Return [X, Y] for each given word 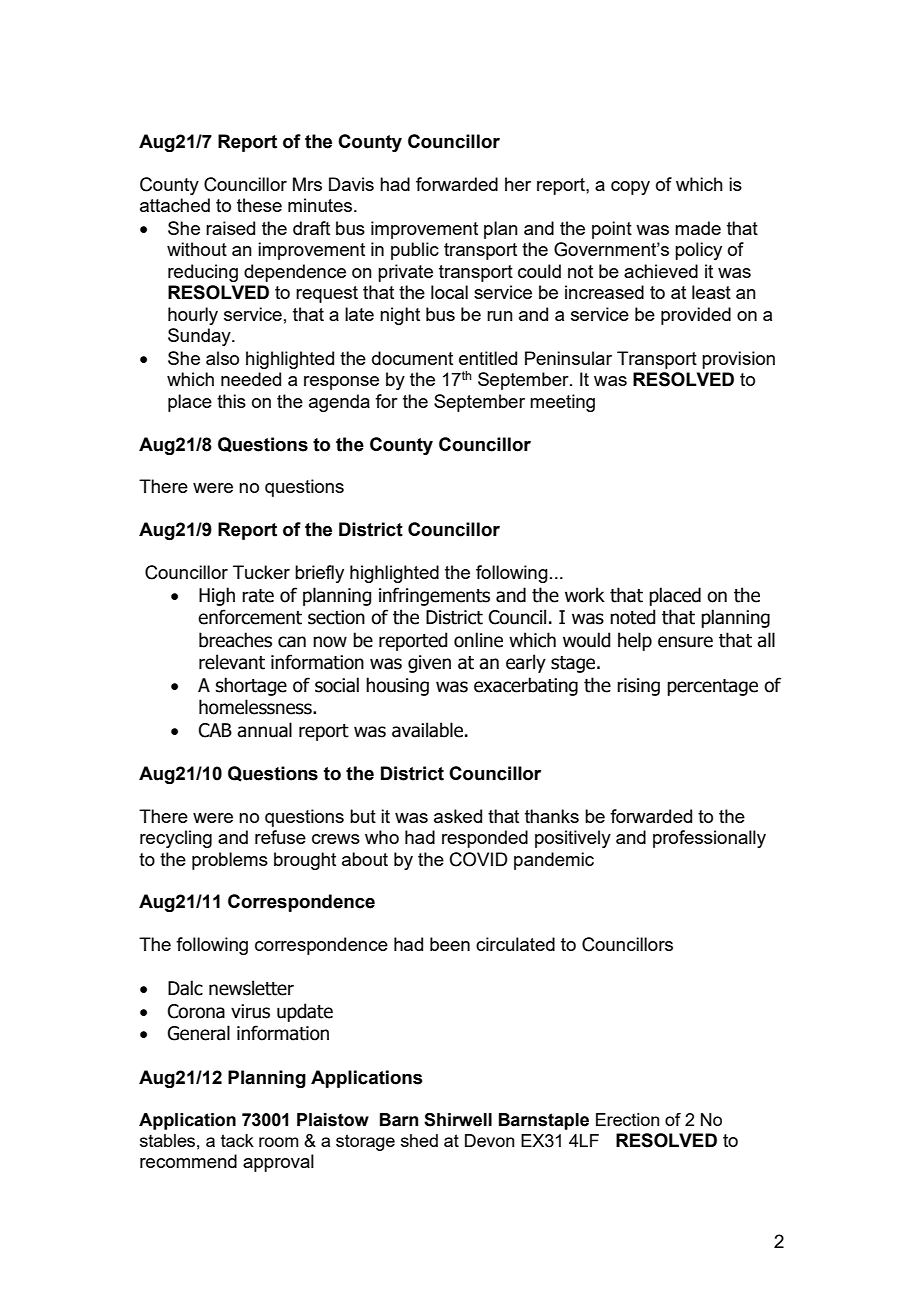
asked [458, 816]
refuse [280, 837]
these [259, 205]
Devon [489, 1140]
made [698, 228]
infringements [434, 596]
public [415, 251]
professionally [709, 839]
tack [237, 1140]
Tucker [261, 572]
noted [632, 617]
